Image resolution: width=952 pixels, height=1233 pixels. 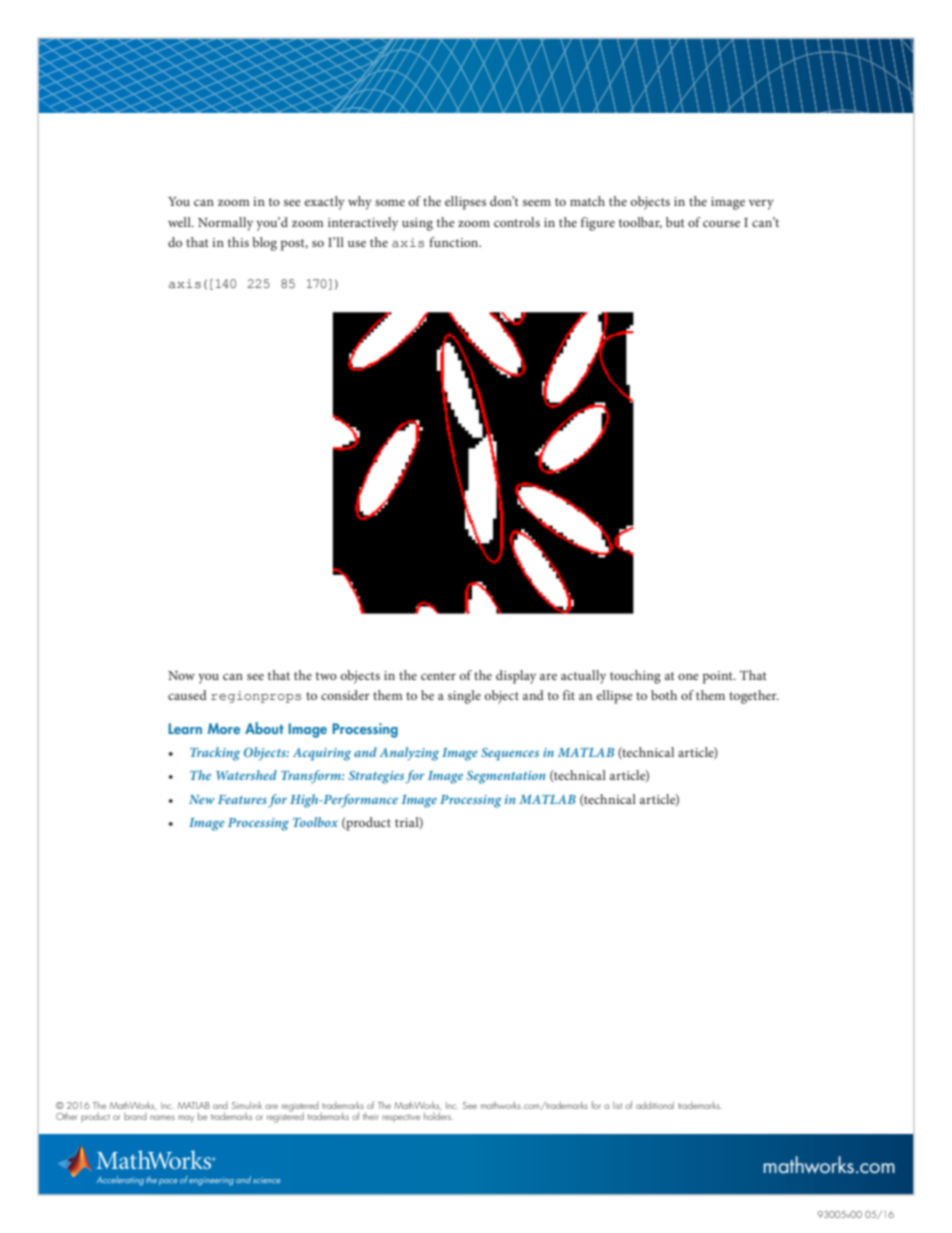 I want to click on both, so click(x=664, y=695).
